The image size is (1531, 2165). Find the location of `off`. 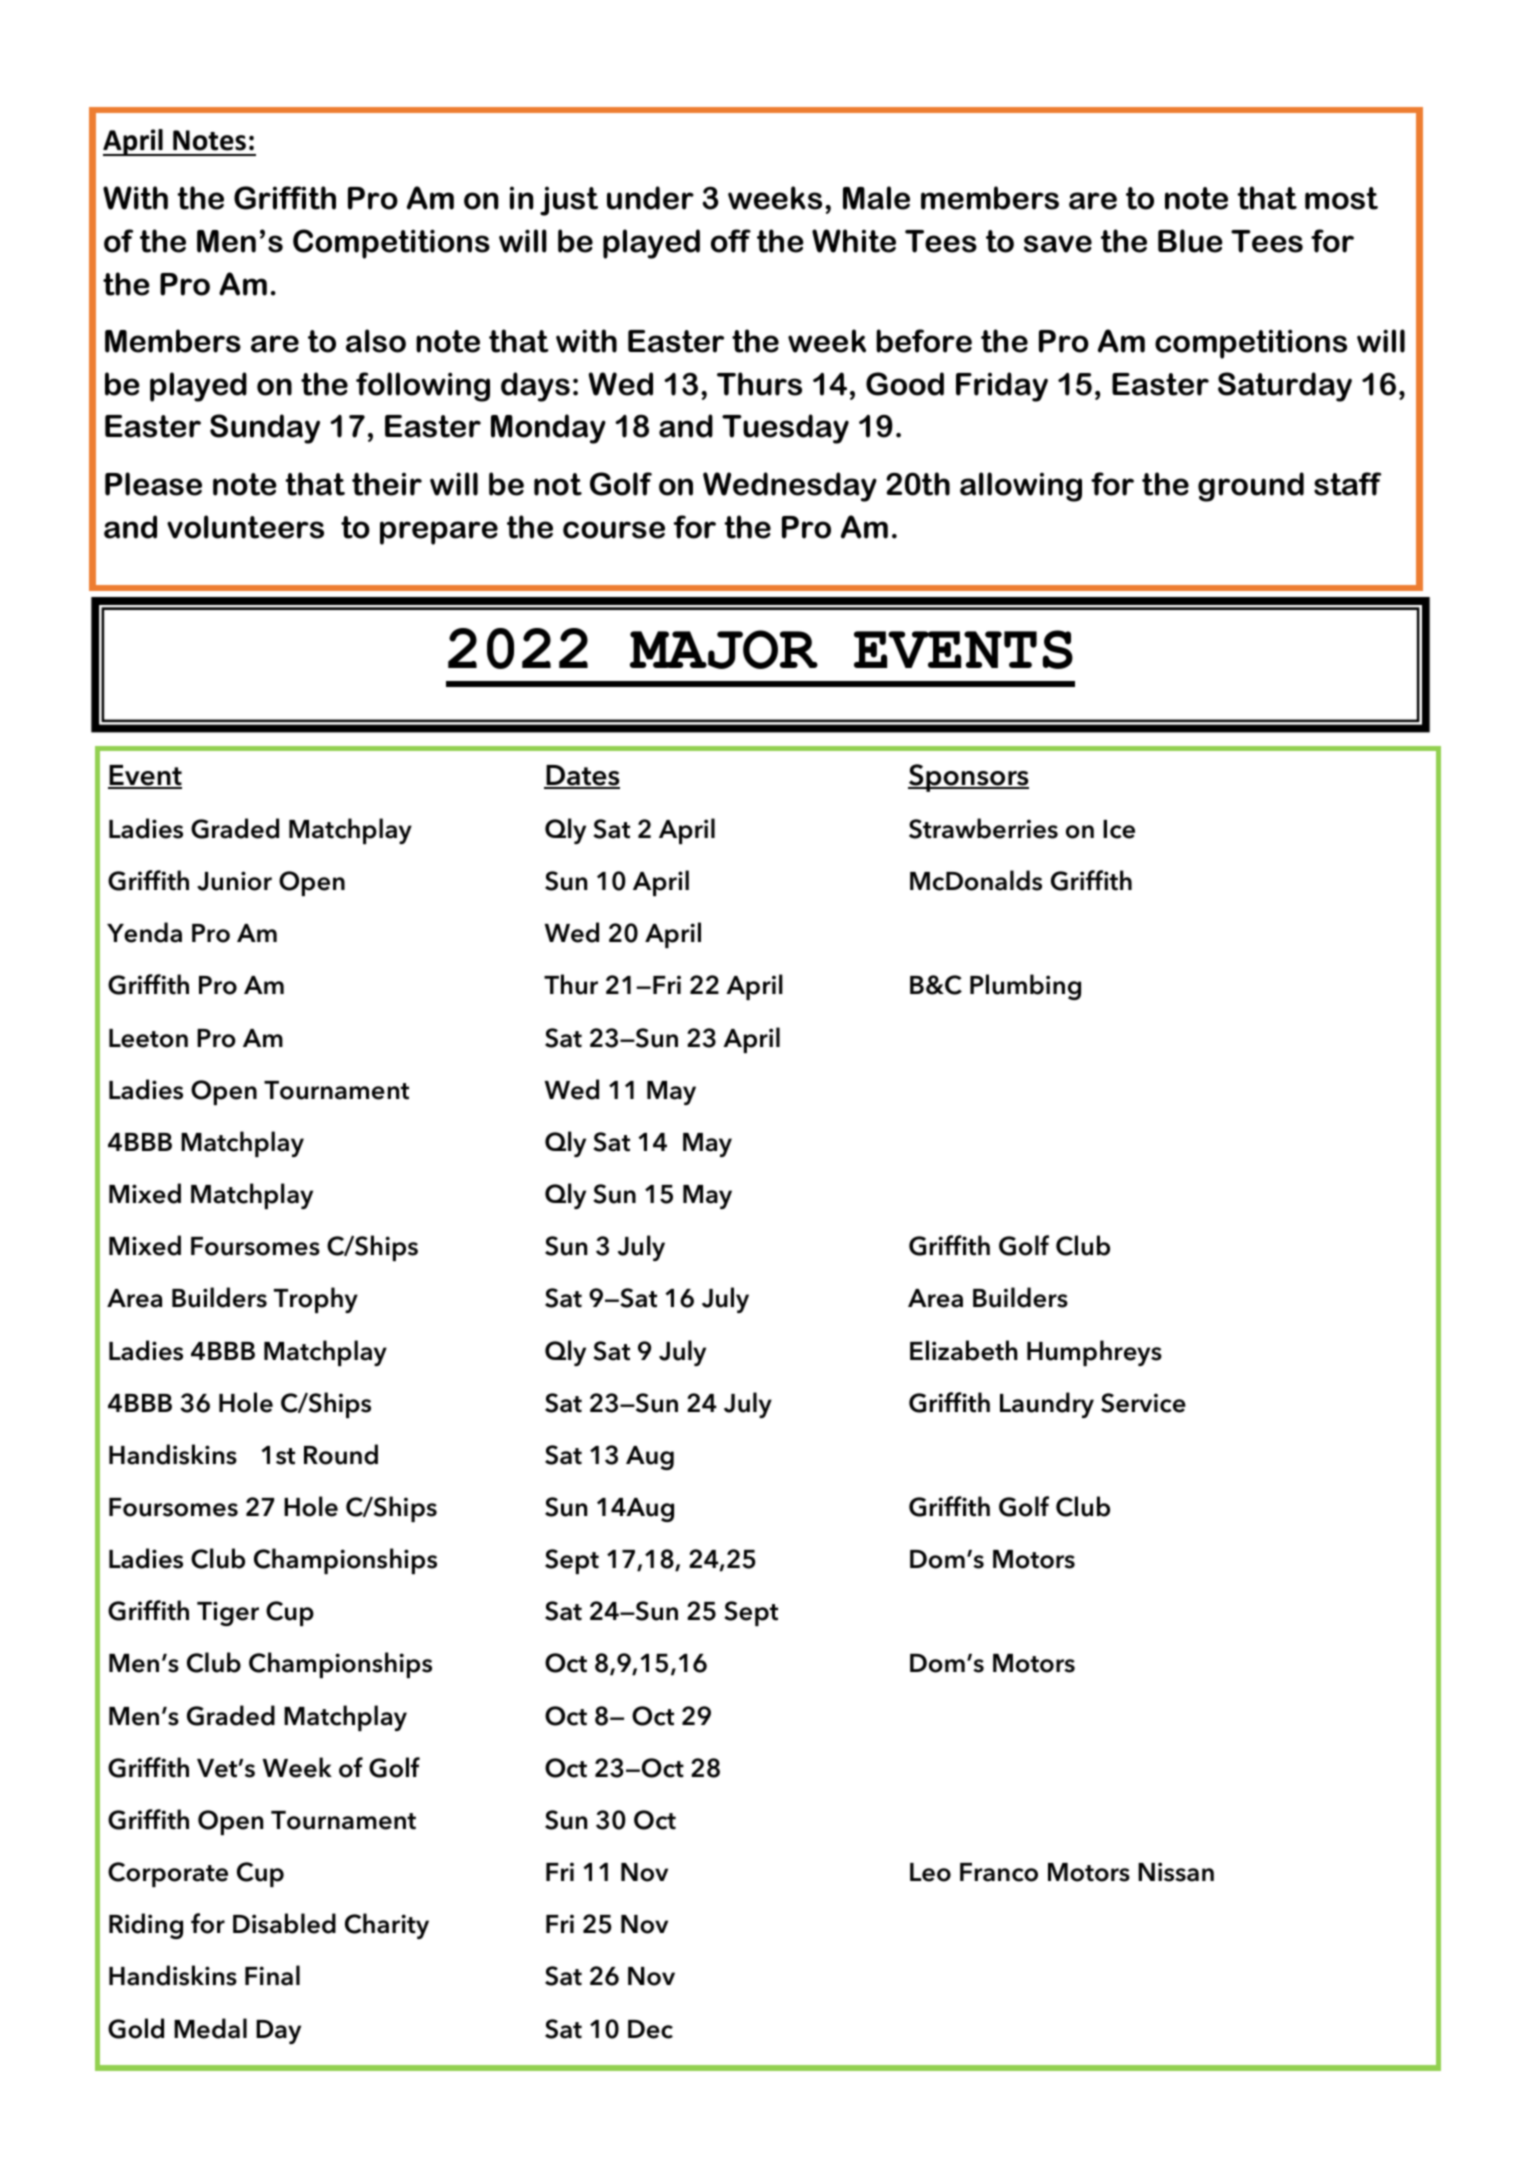

off is located at coordinates (731, 241).
